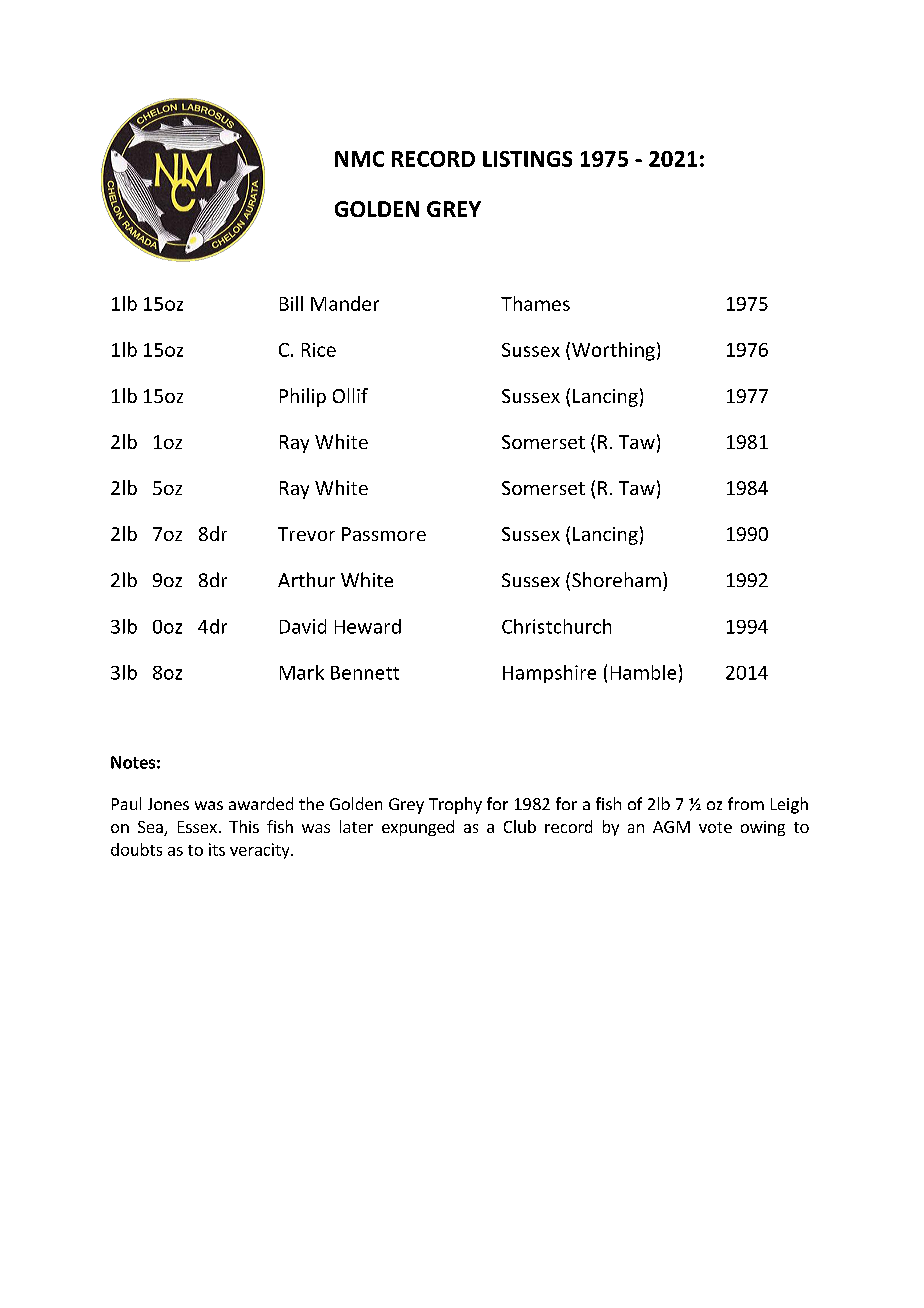  Describe the element at coordinates (197, 827) in the screenshot. I see `Essex` at that location.
